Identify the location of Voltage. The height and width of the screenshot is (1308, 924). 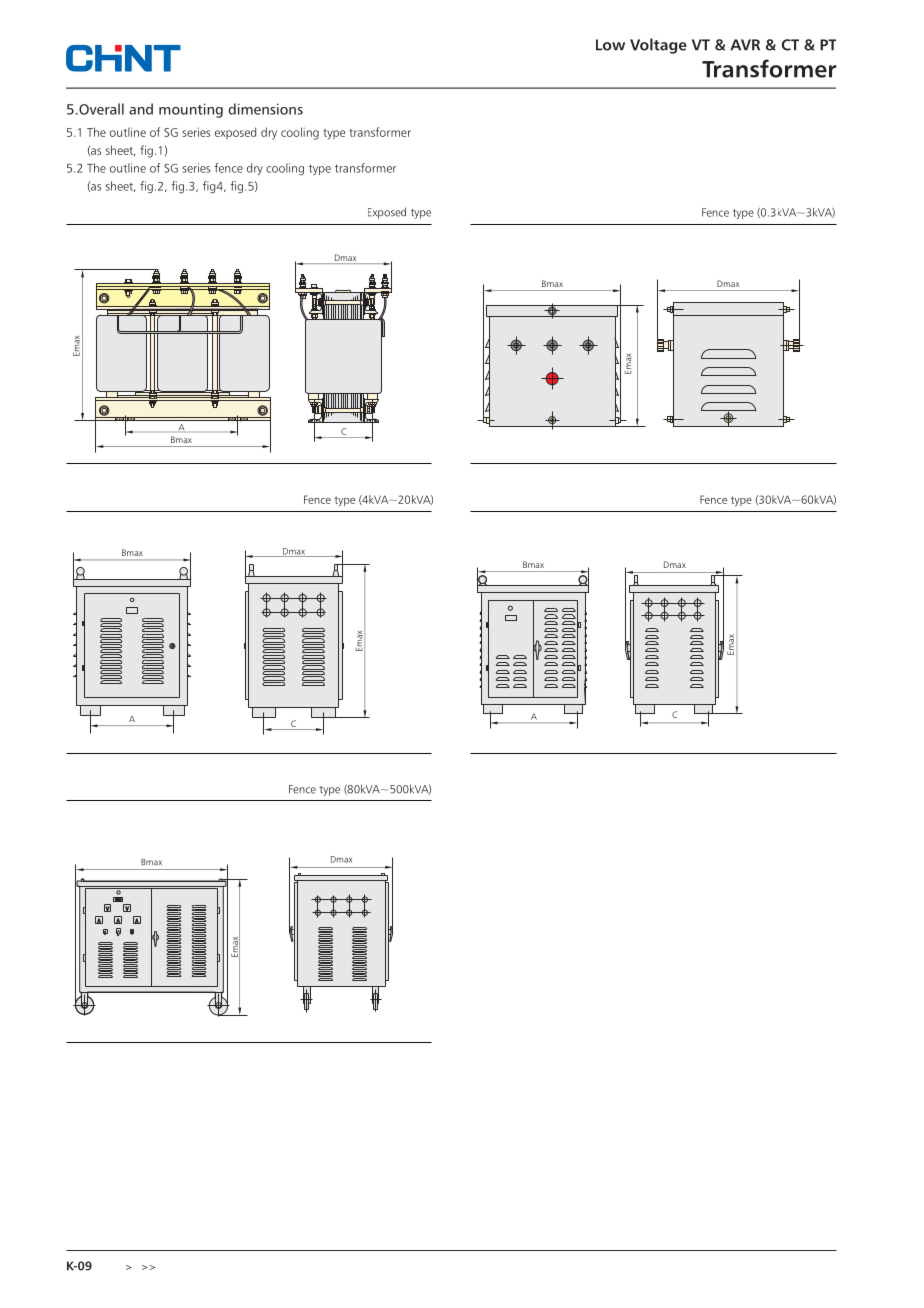
(658, 46).
